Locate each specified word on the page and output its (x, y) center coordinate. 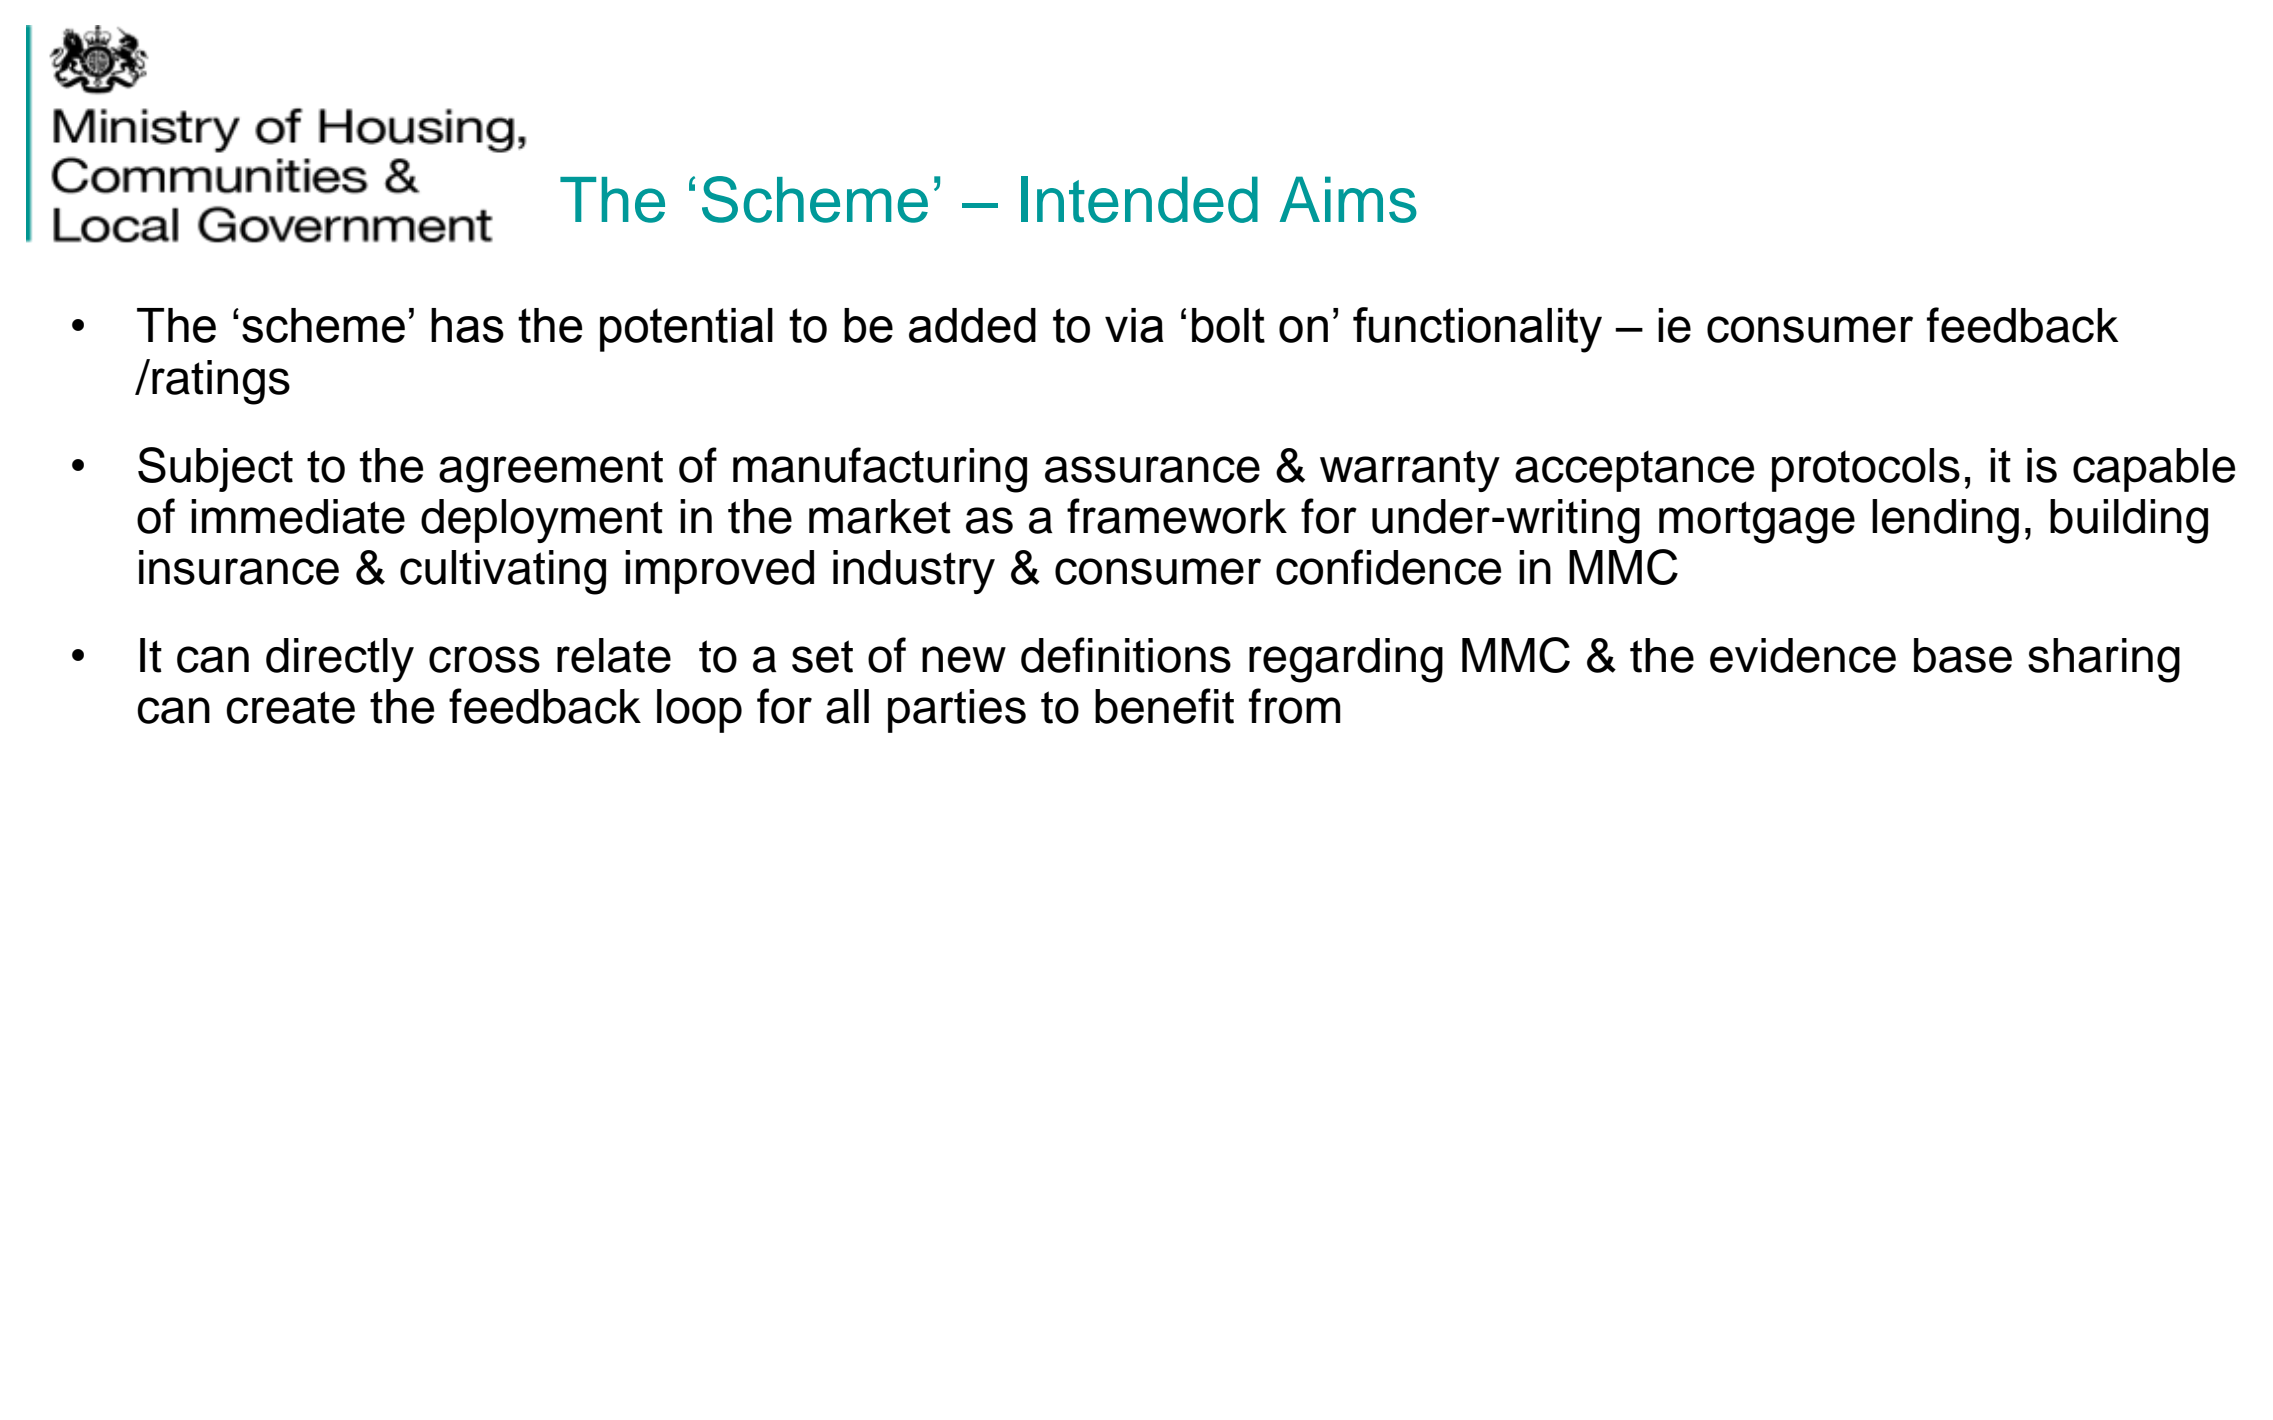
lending (1945, 521)
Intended (1139, 199)
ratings (221, 382)
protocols (1866, 470)
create (290, 707)
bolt (1228, 325)
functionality (1477, 330)
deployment (542, 521)
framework (1177, 516)
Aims (1348, 199)
